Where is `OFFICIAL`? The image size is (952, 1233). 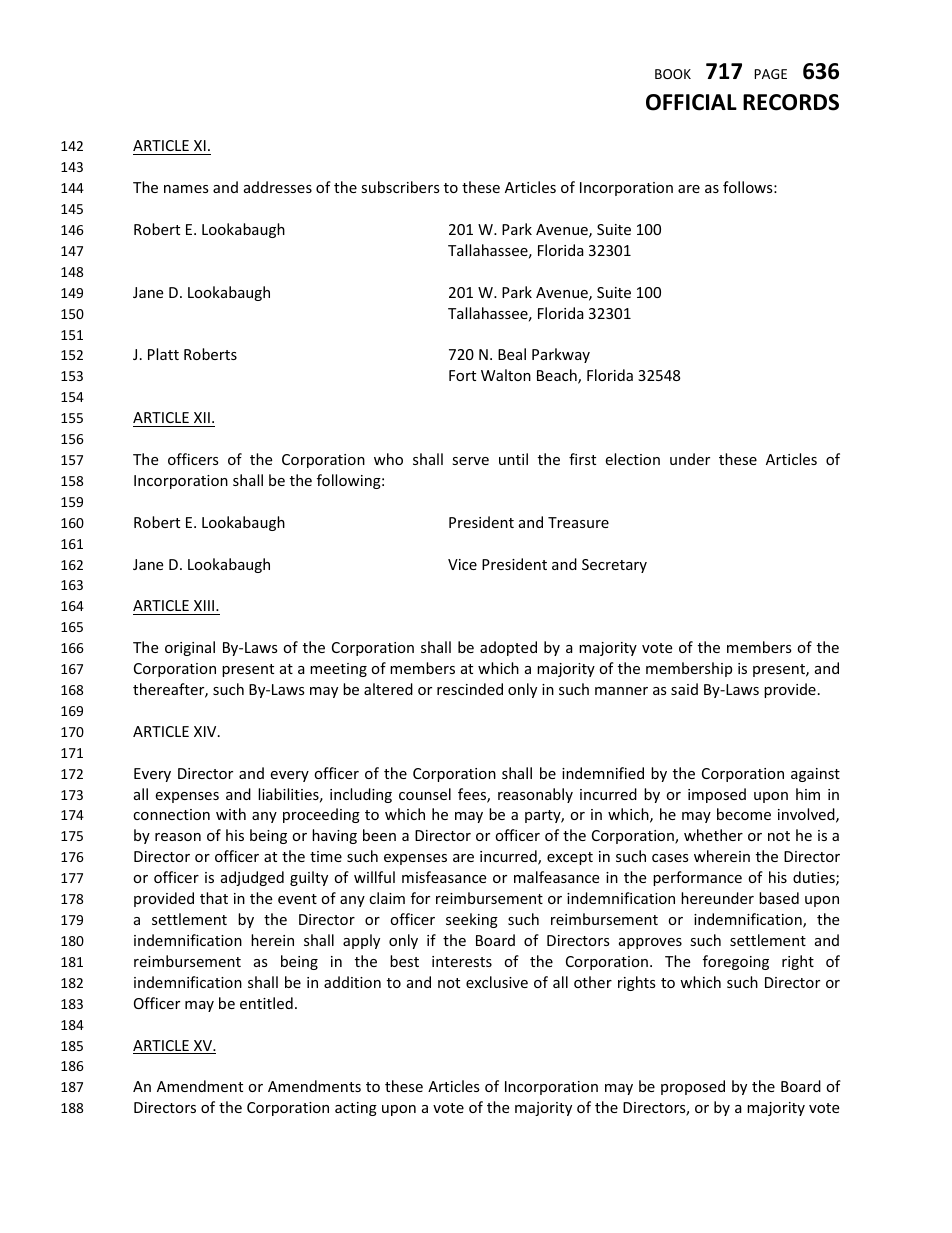
OFFICIAL is located at coordinates (691, 102).
